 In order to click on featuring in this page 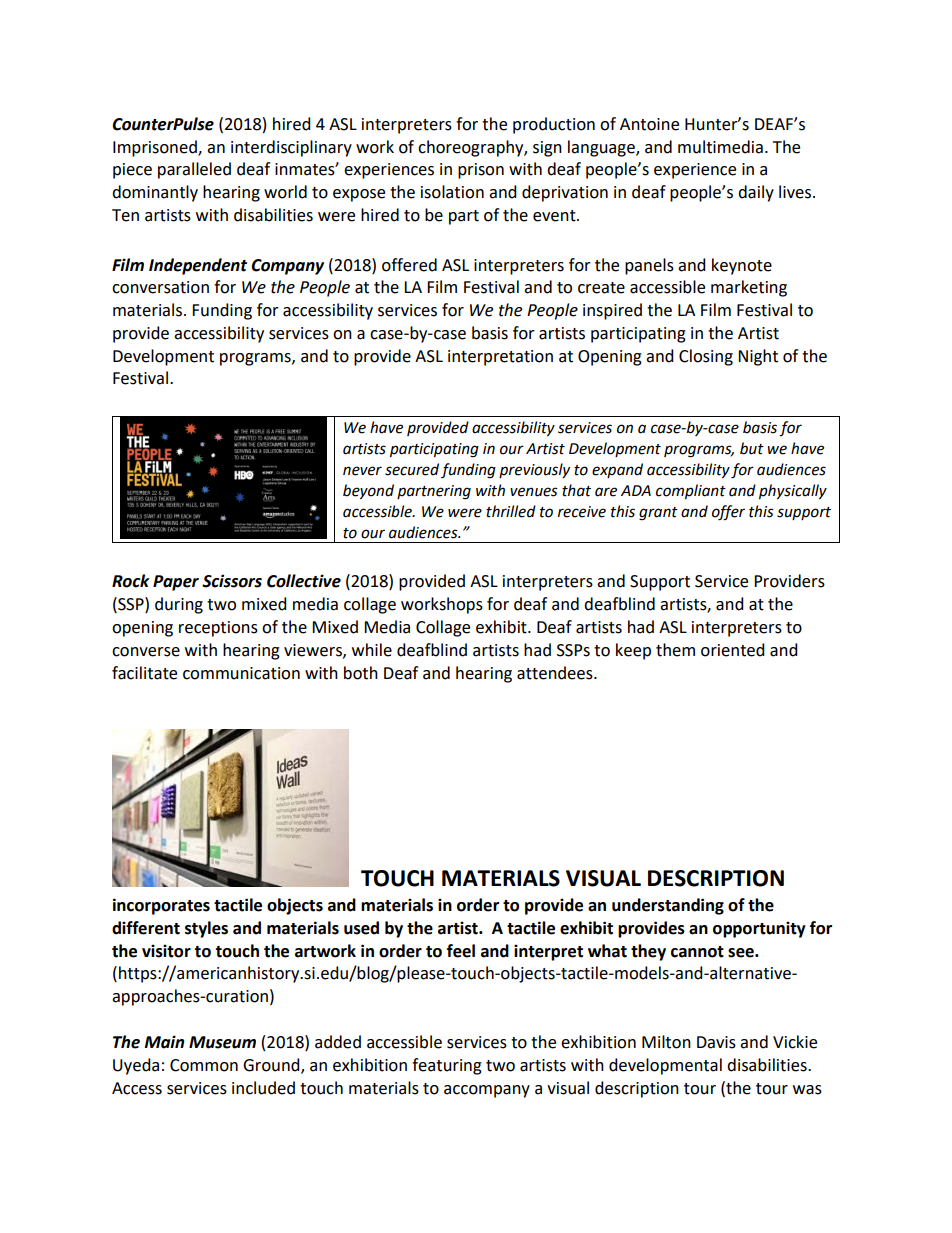, I will do `click(447, 1066)`.
